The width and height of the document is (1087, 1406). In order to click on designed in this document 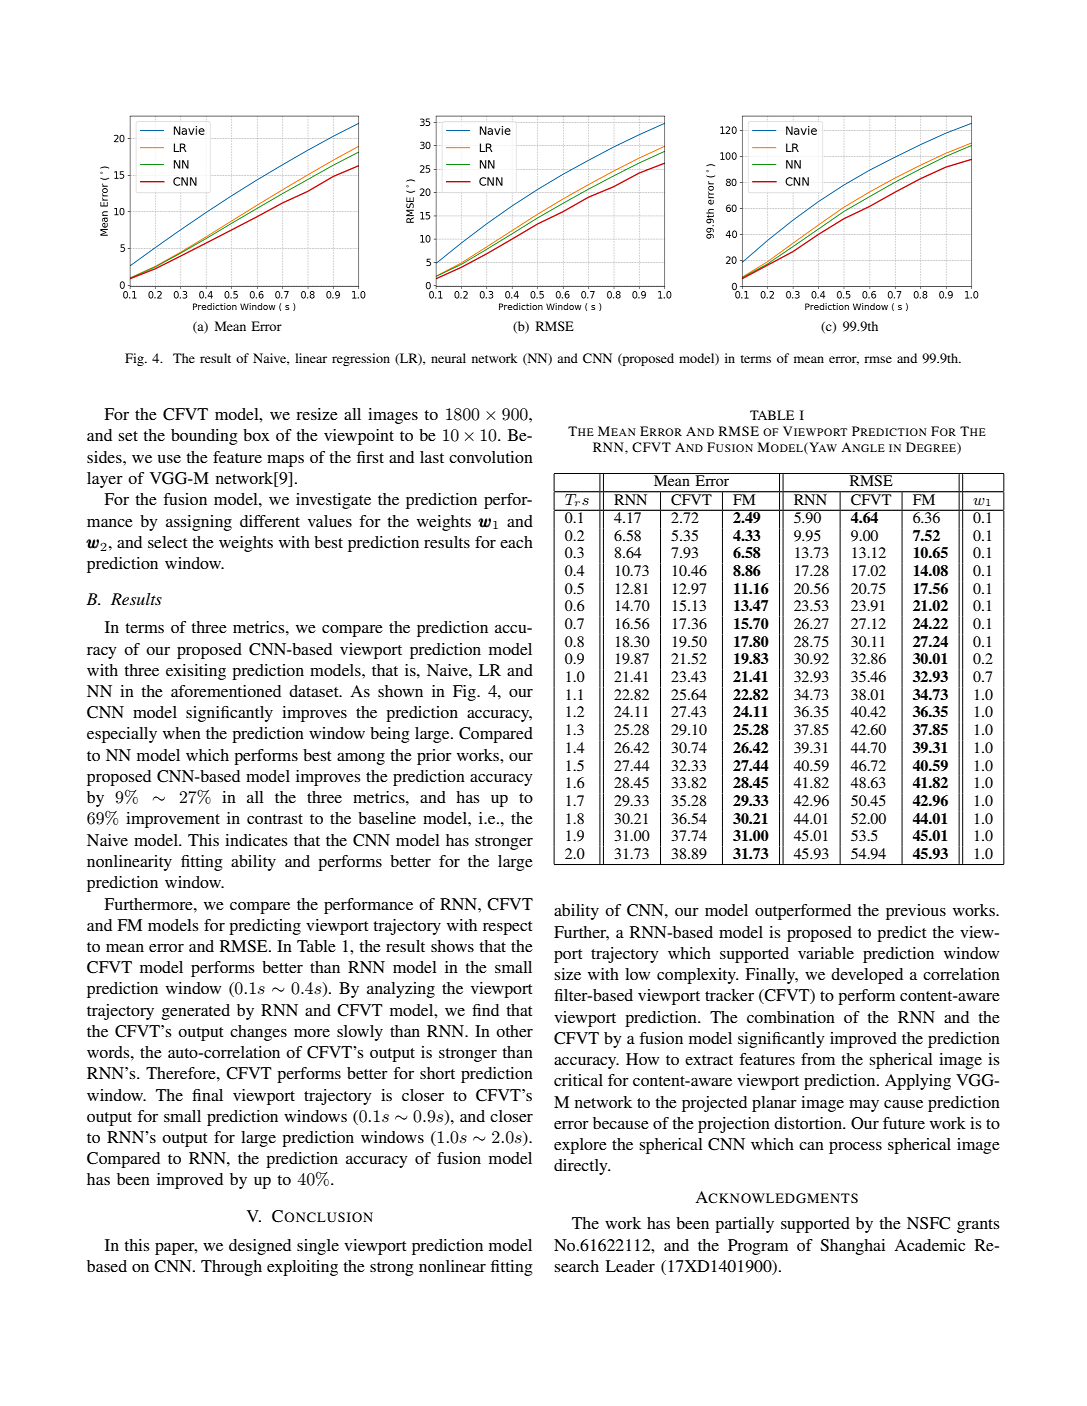, I will do `click(260, 1247)`.
